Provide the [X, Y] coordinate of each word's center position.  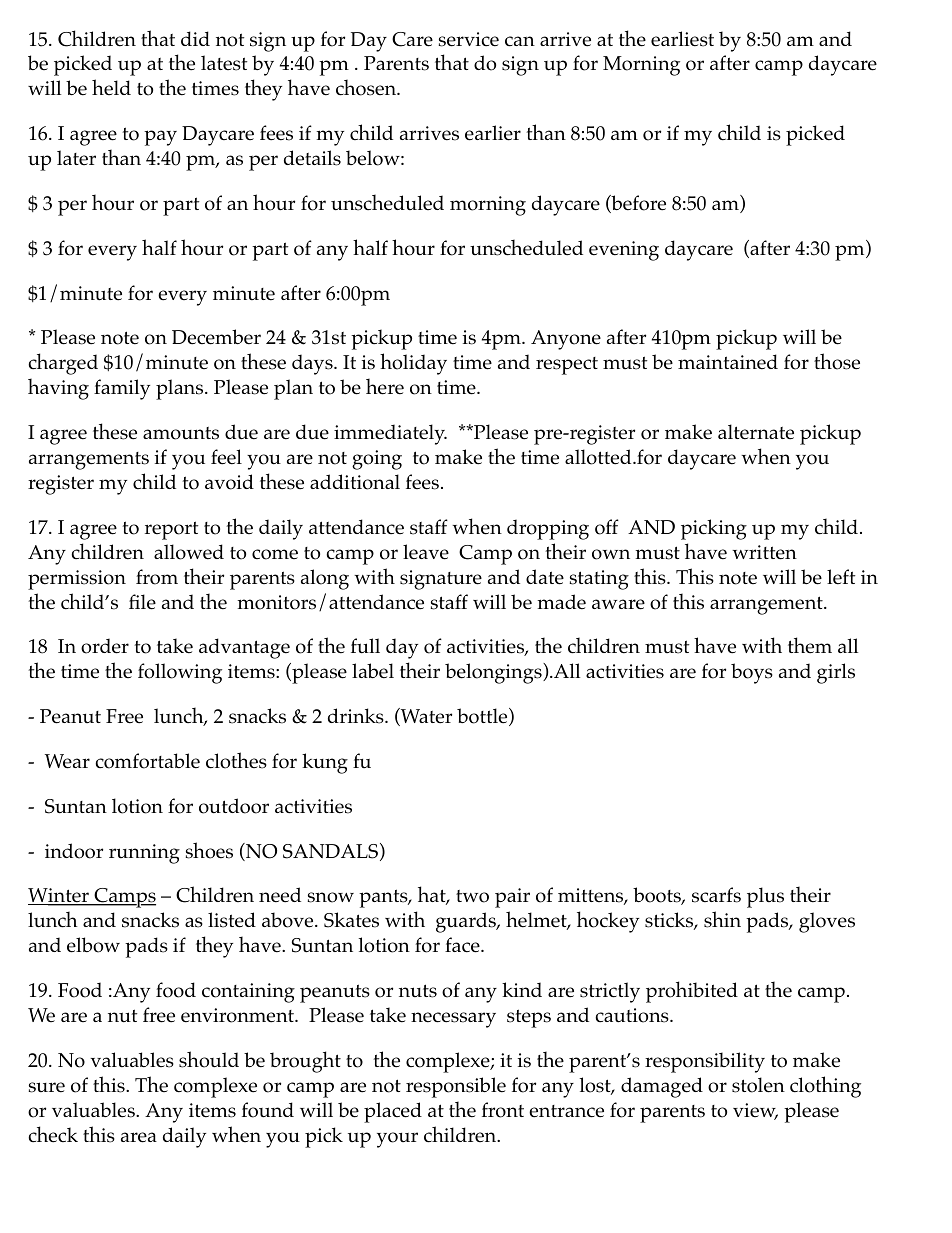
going [377, 460]
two [472, 896]
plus [765, 897]
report [171, 530]
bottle [483, 717]
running [144, 854]
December [216, 337]
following [180, 673]
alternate [756, 432]
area [139, 1137]
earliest [682, 39]
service [468, 39]
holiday [413, 364]
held [111, 87]
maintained [728, 362]
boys [752, 673]
